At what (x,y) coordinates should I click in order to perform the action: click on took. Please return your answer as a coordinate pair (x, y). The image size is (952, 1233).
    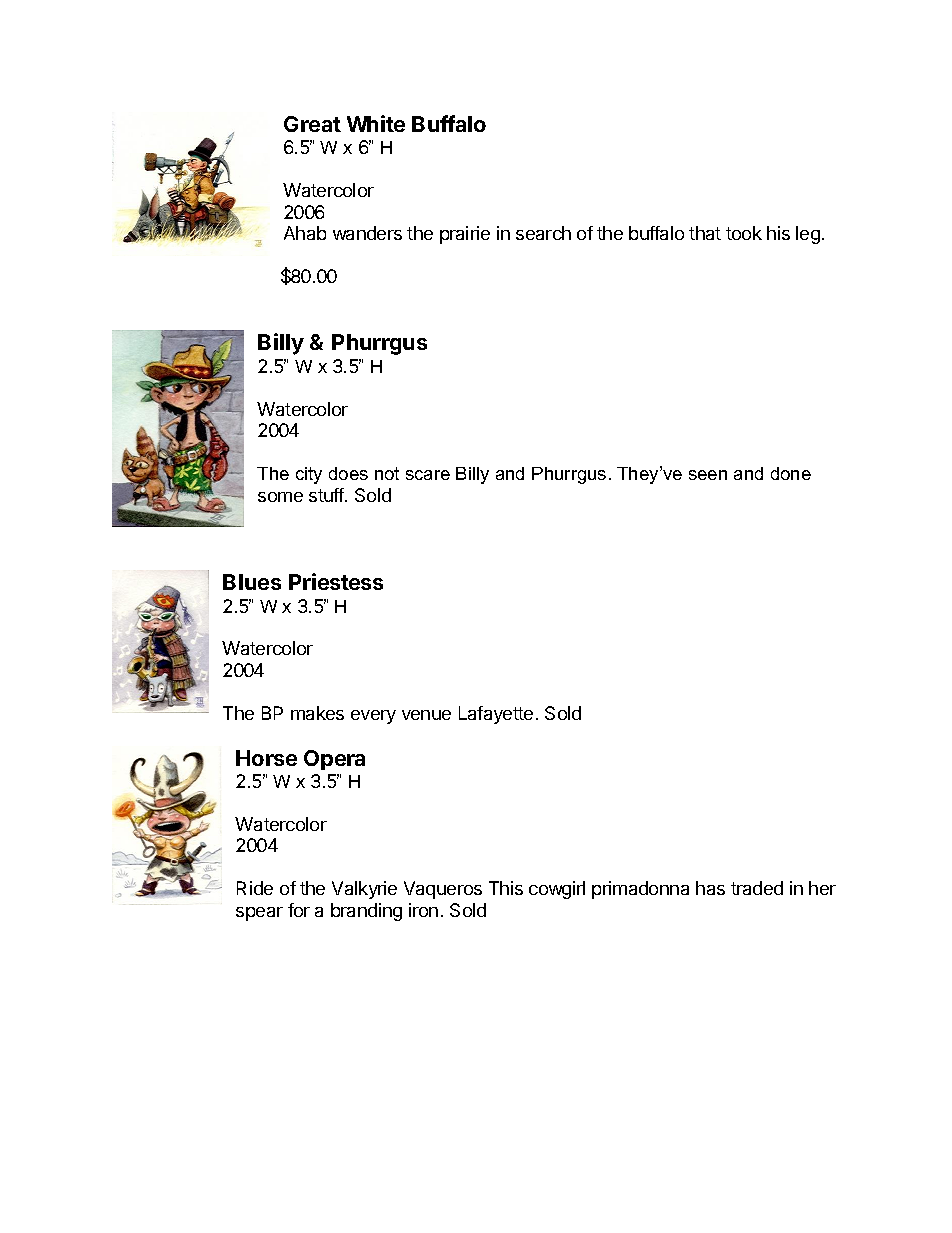
    Looking at the image, I should click on (744, 233).
